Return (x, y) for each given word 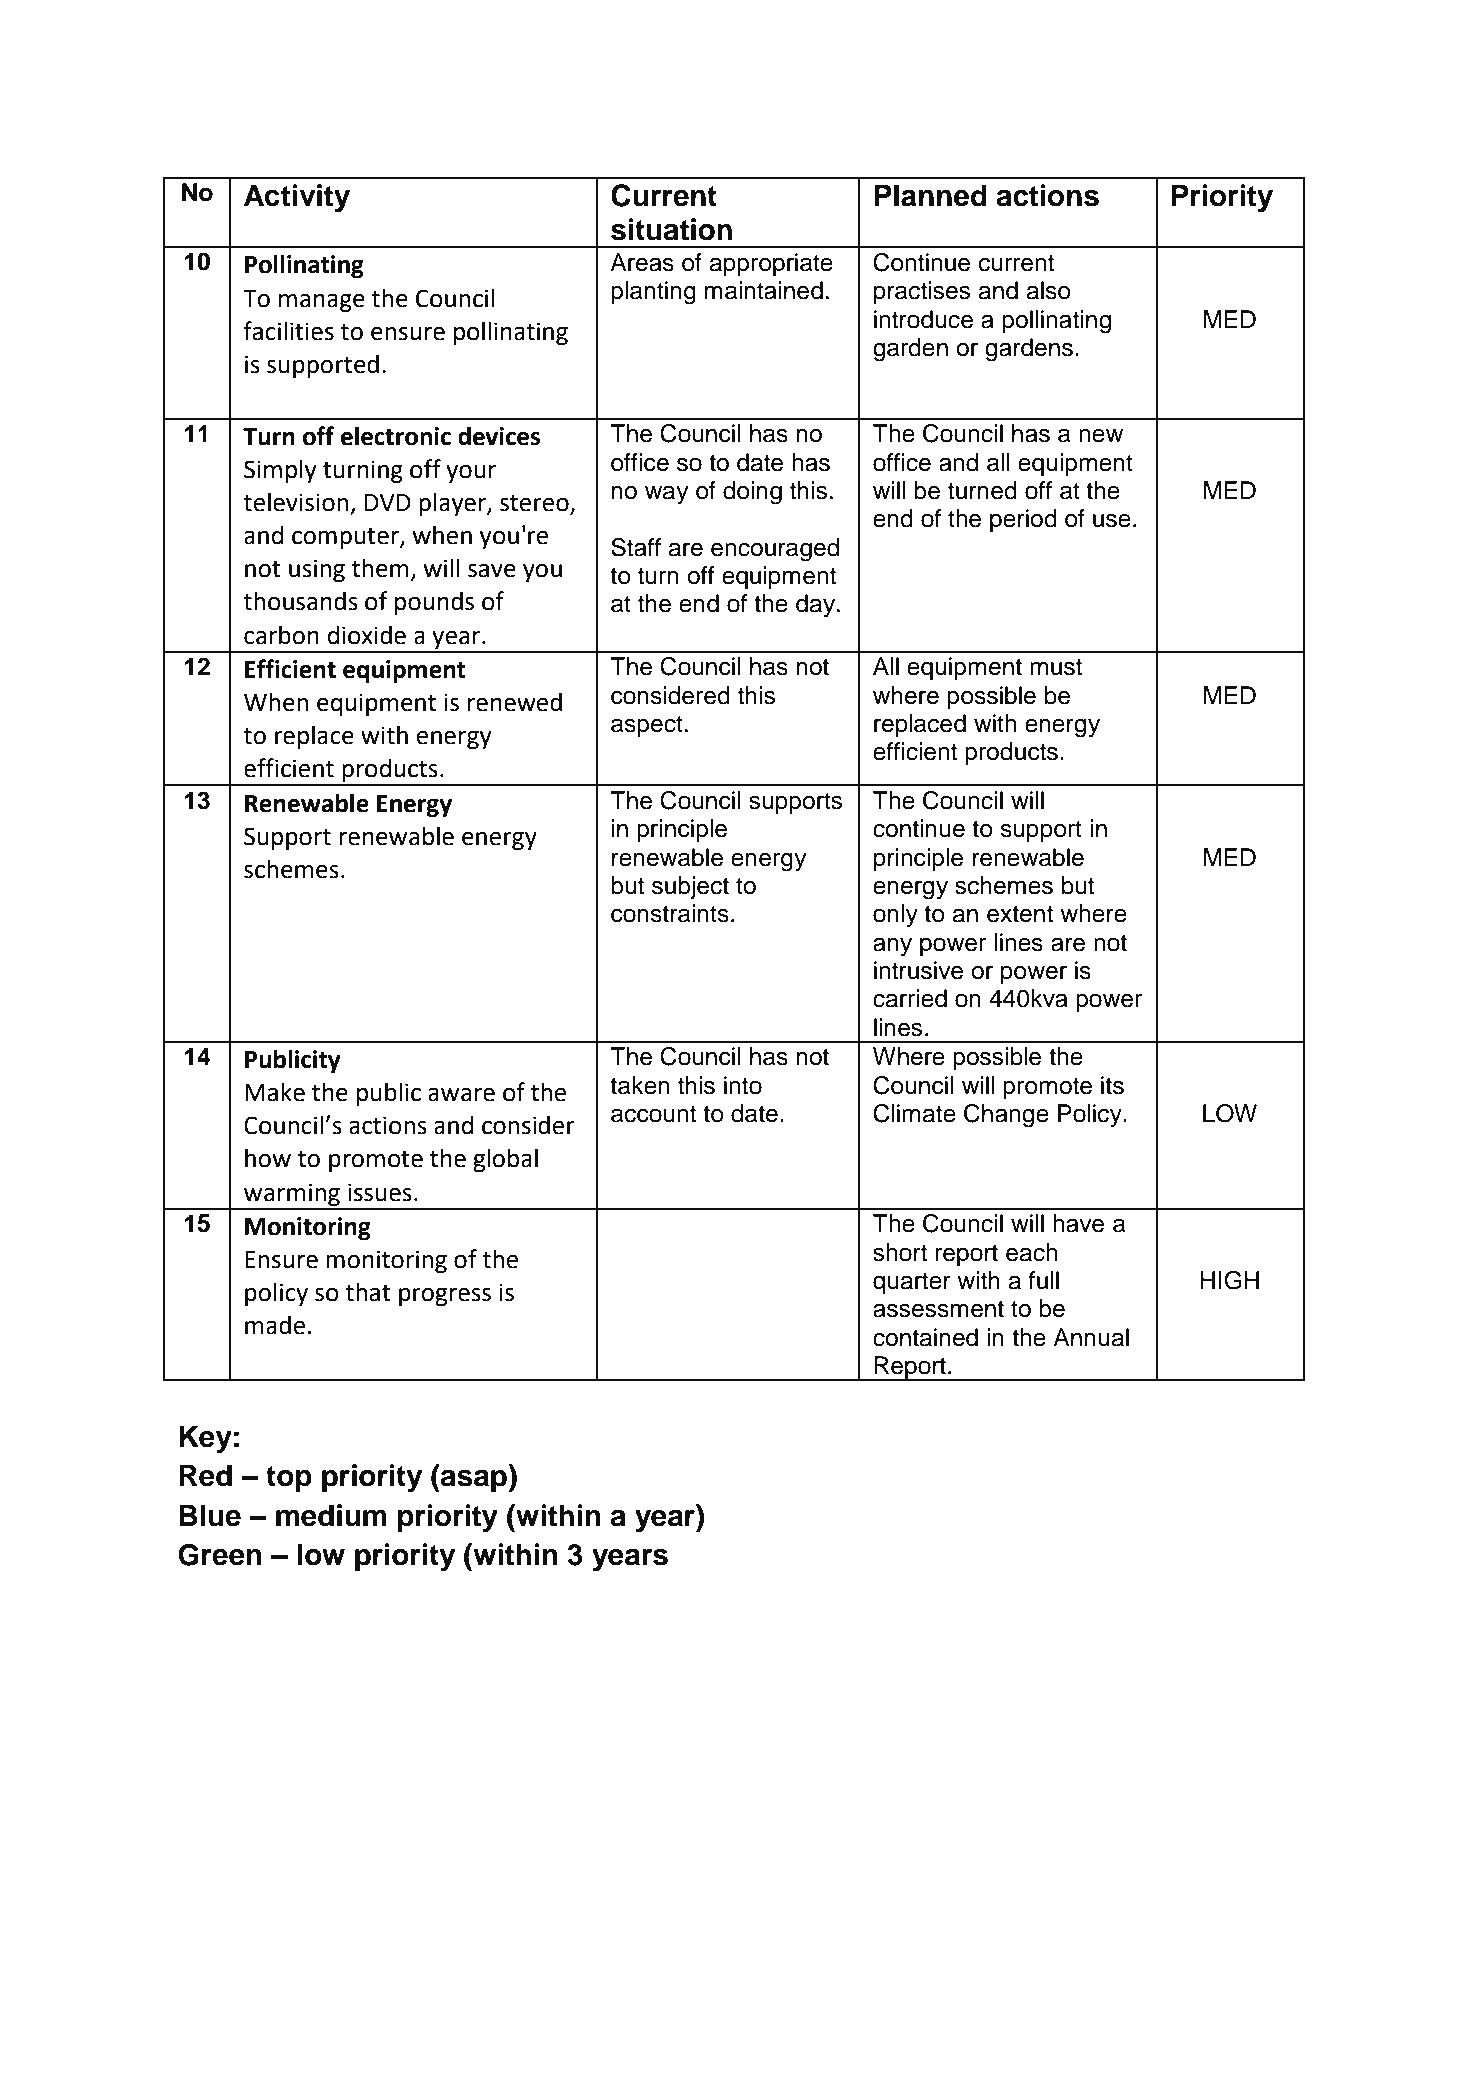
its (1112, 1085)
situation (671, 229)
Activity (297, 198)
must (1056, 667)
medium (331, 1515)
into (743, 1085)
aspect (647, 726)
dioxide (367, 635)
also (1048, 290)
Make (275, 1092)
